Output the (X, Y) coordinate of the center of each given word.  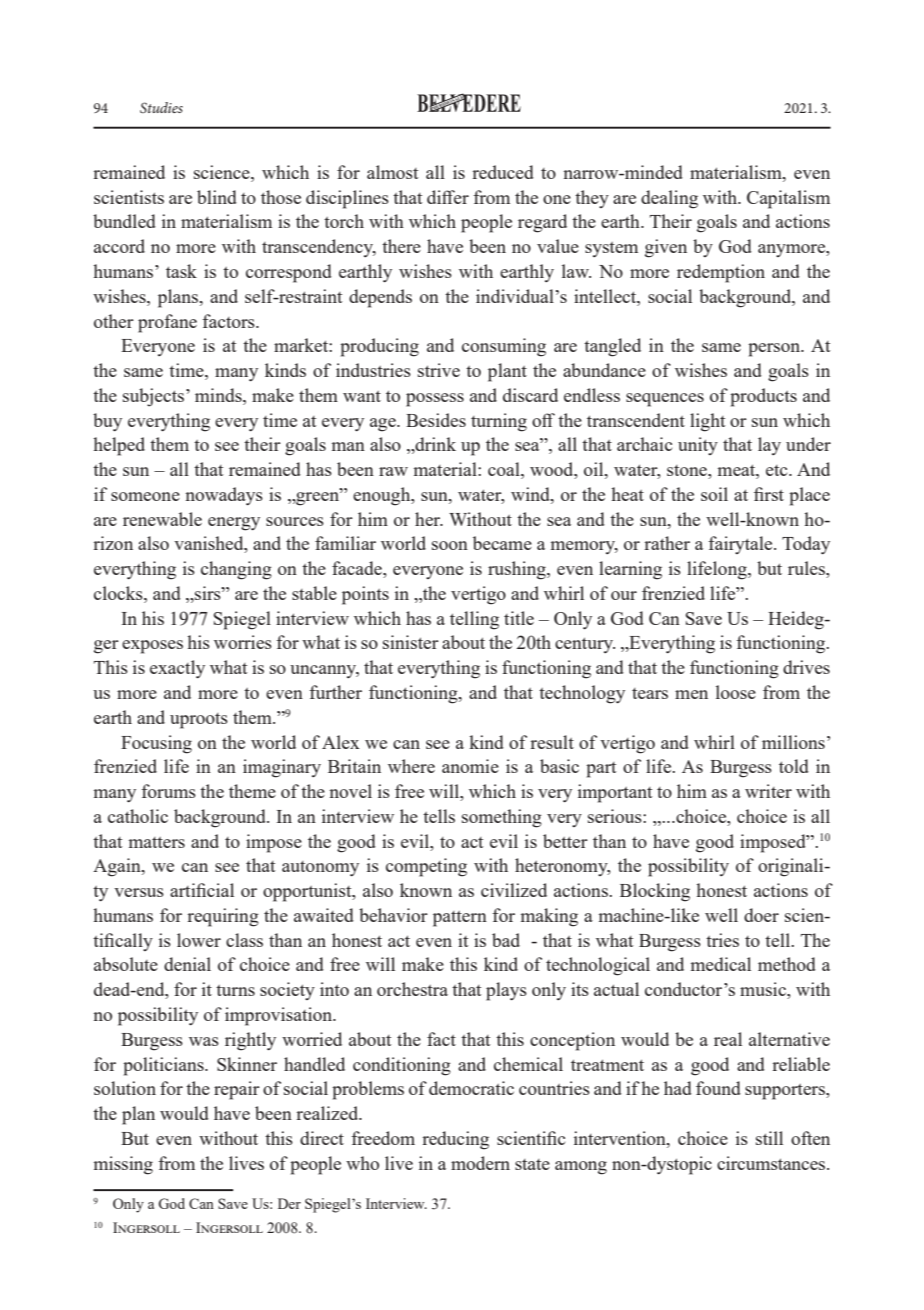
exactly (177, 669)
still (769, 1138)
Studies (161, 107)
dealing (669, 199)
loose (736, 692)
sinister (411, 642)
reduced (503, 172)
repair (237, 1090)
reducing (455, 1140)
